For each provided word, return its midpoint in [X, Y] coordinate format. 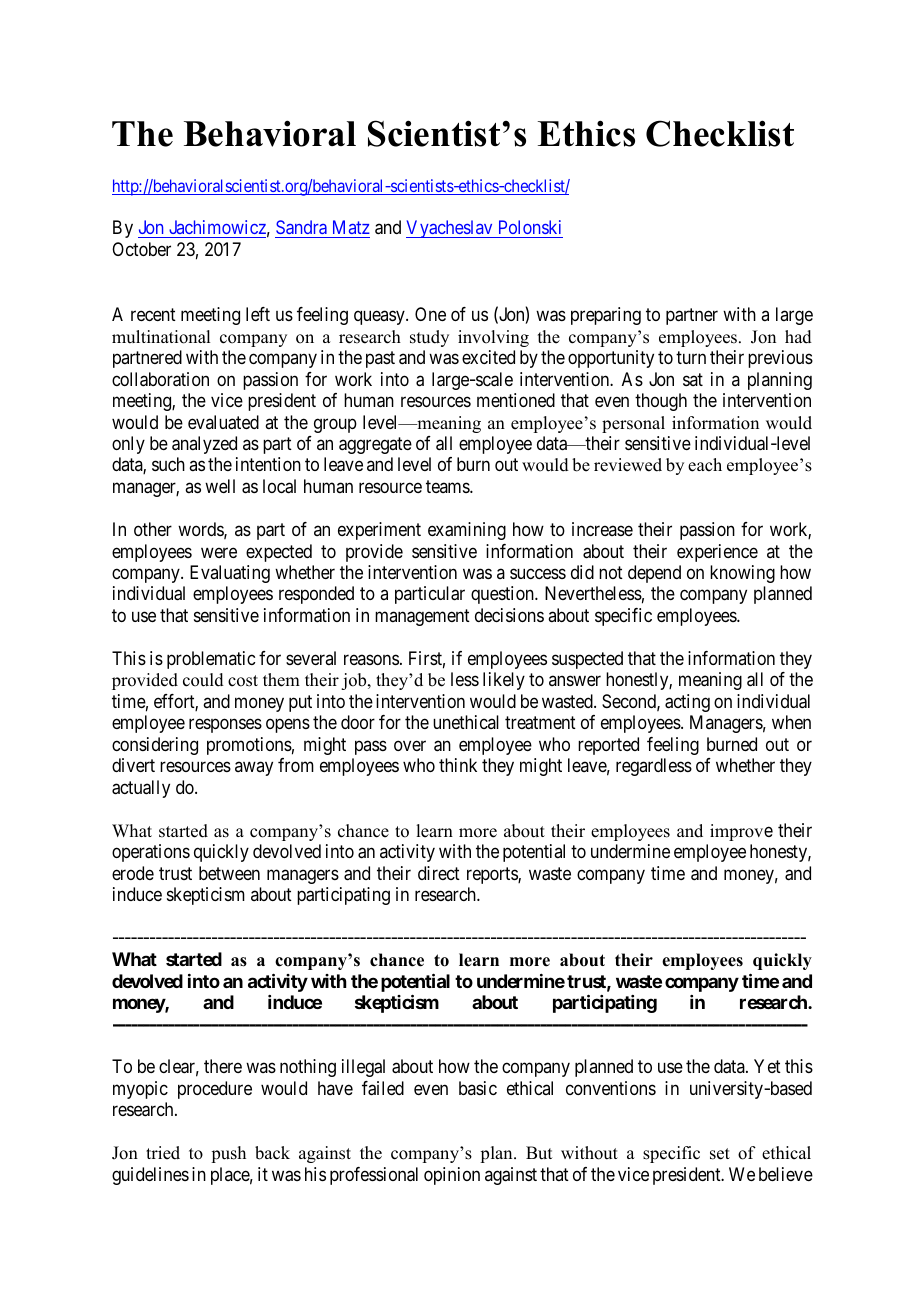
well [220, 486]
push [228, 1154]
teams [448, 486]
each [705, 465]
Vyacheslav [450, 229]
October [141, 249]
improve [741, 832]
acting [687, 703]
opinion [452, 1176]
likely [504, 681]
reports [493, 875]
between [229, 873]
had [798, 337]
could [203, 680]
